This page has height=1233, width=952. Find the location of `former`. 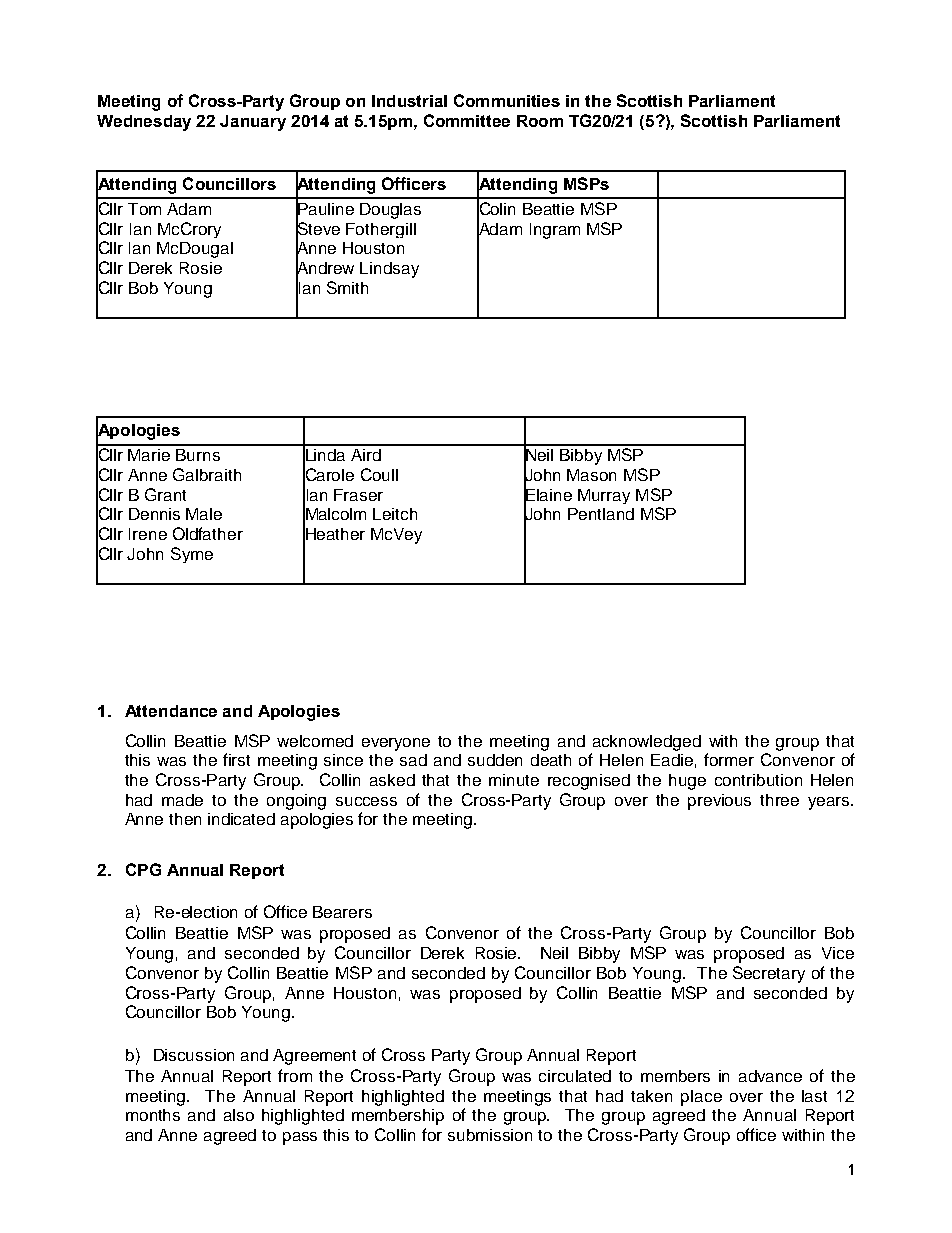

former is located at coordinates (729, 759).
